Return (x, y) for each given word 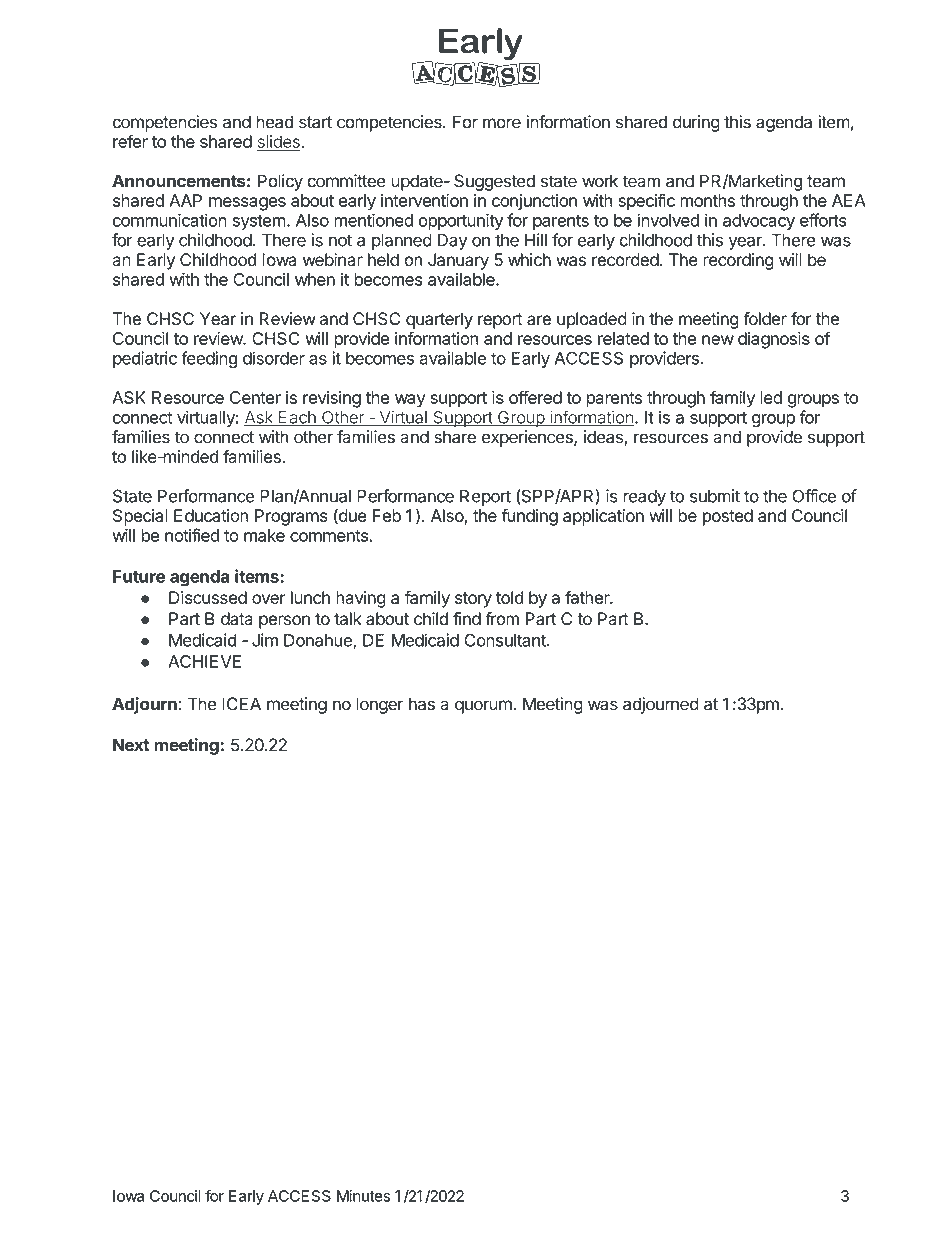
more (502, 123)
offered (535, 397)
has (422, 704)
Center (255, 397)
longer (380, 705)
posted (728, 517)
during (696, 123)
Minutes (363, 1196)
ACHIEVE (204, 661)
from (502, 619)
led (771, 397)
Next (131, 745)
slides (279, 142)
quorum (484, 707)
